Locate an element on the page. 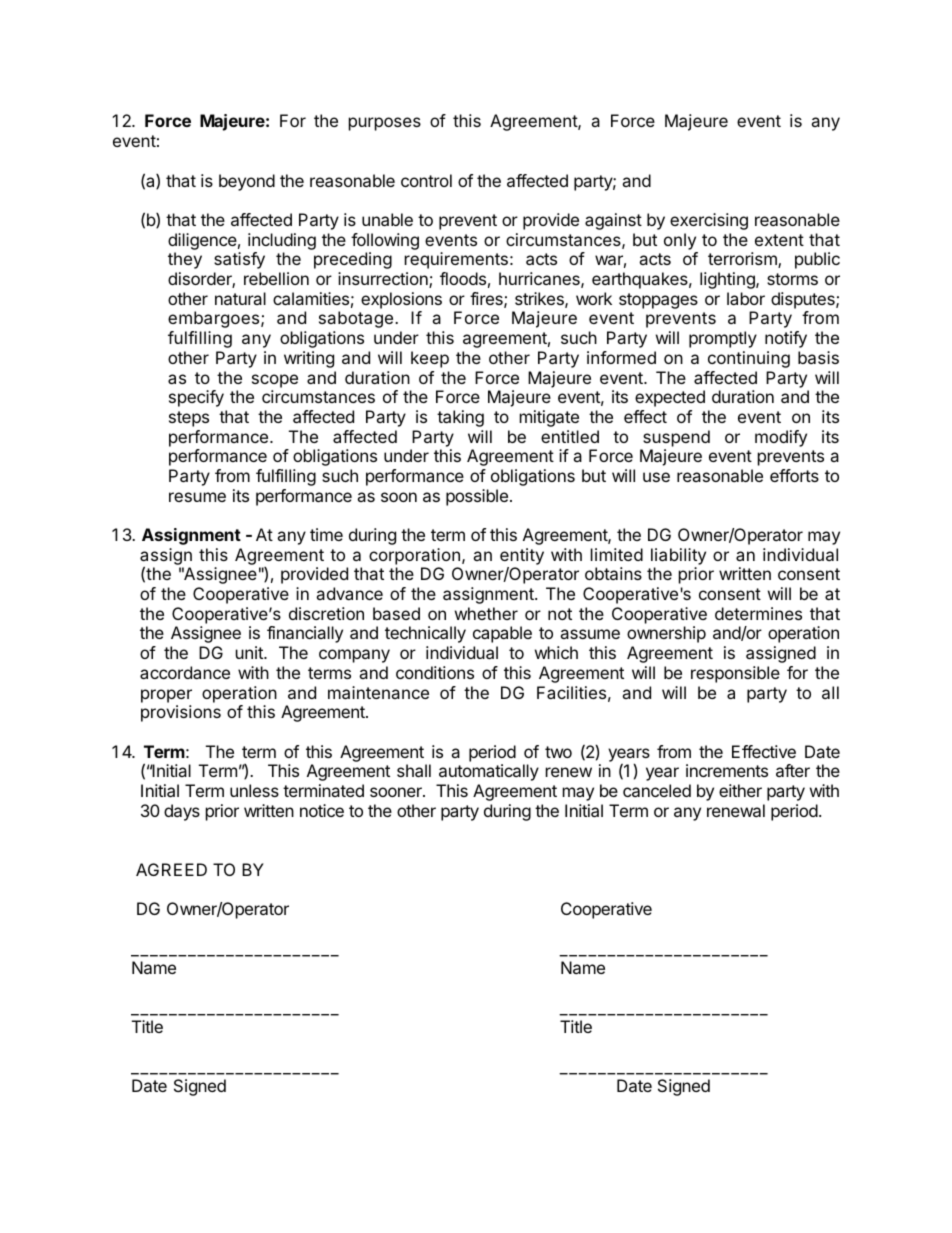  whether is located at coordinates (486, 613).
